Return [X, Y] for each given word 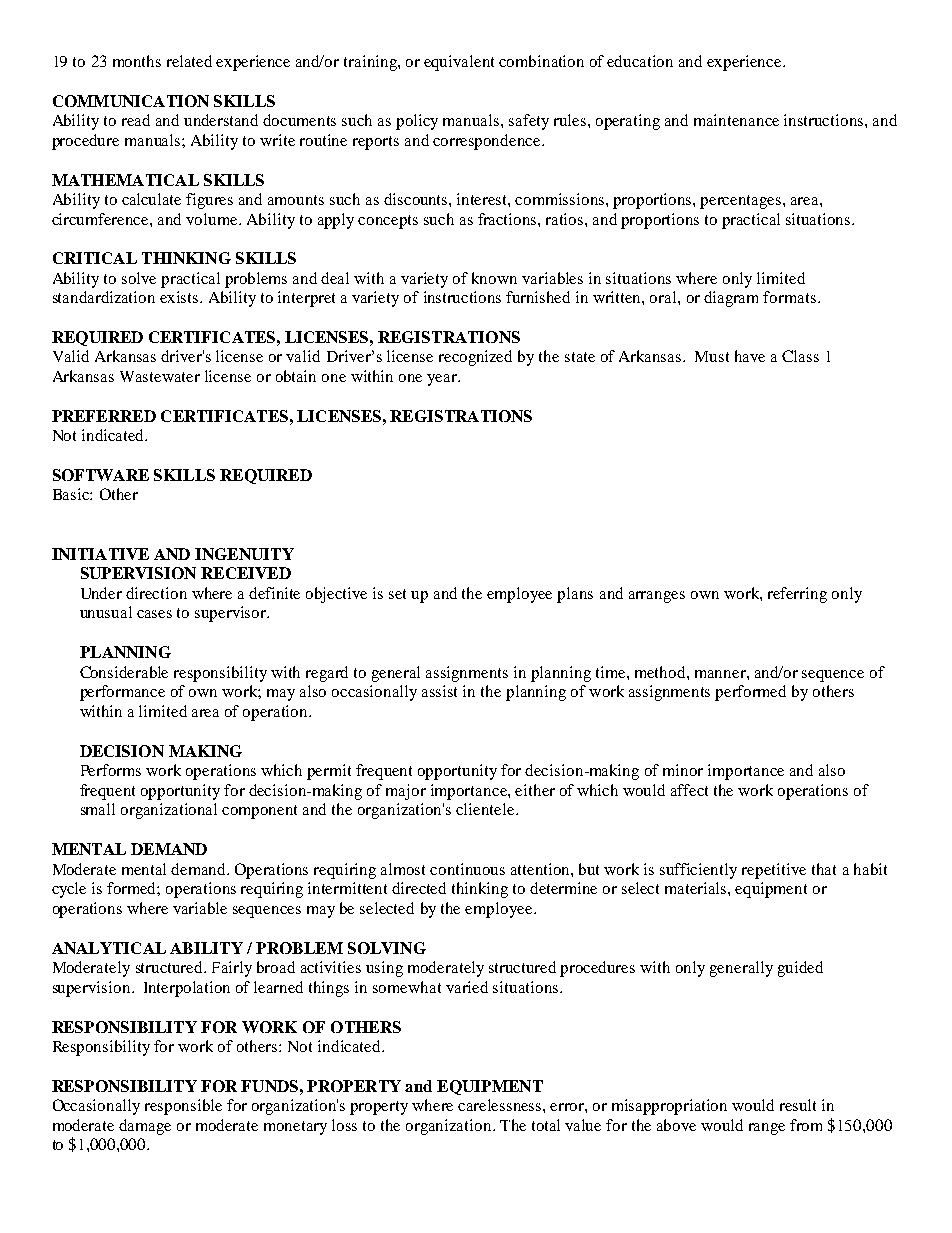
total [546, 1125]
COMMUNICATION [131, 101]
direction [156, 593]
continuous [467, 869]
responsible [183, 1107]
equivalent [459, 63]
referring [797, 595]
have [750, 356]
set [397, 594]
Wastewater [160, 376]
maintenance [736, 120]
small [98, 809]
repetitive [774, 871]
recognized [475, 358]
